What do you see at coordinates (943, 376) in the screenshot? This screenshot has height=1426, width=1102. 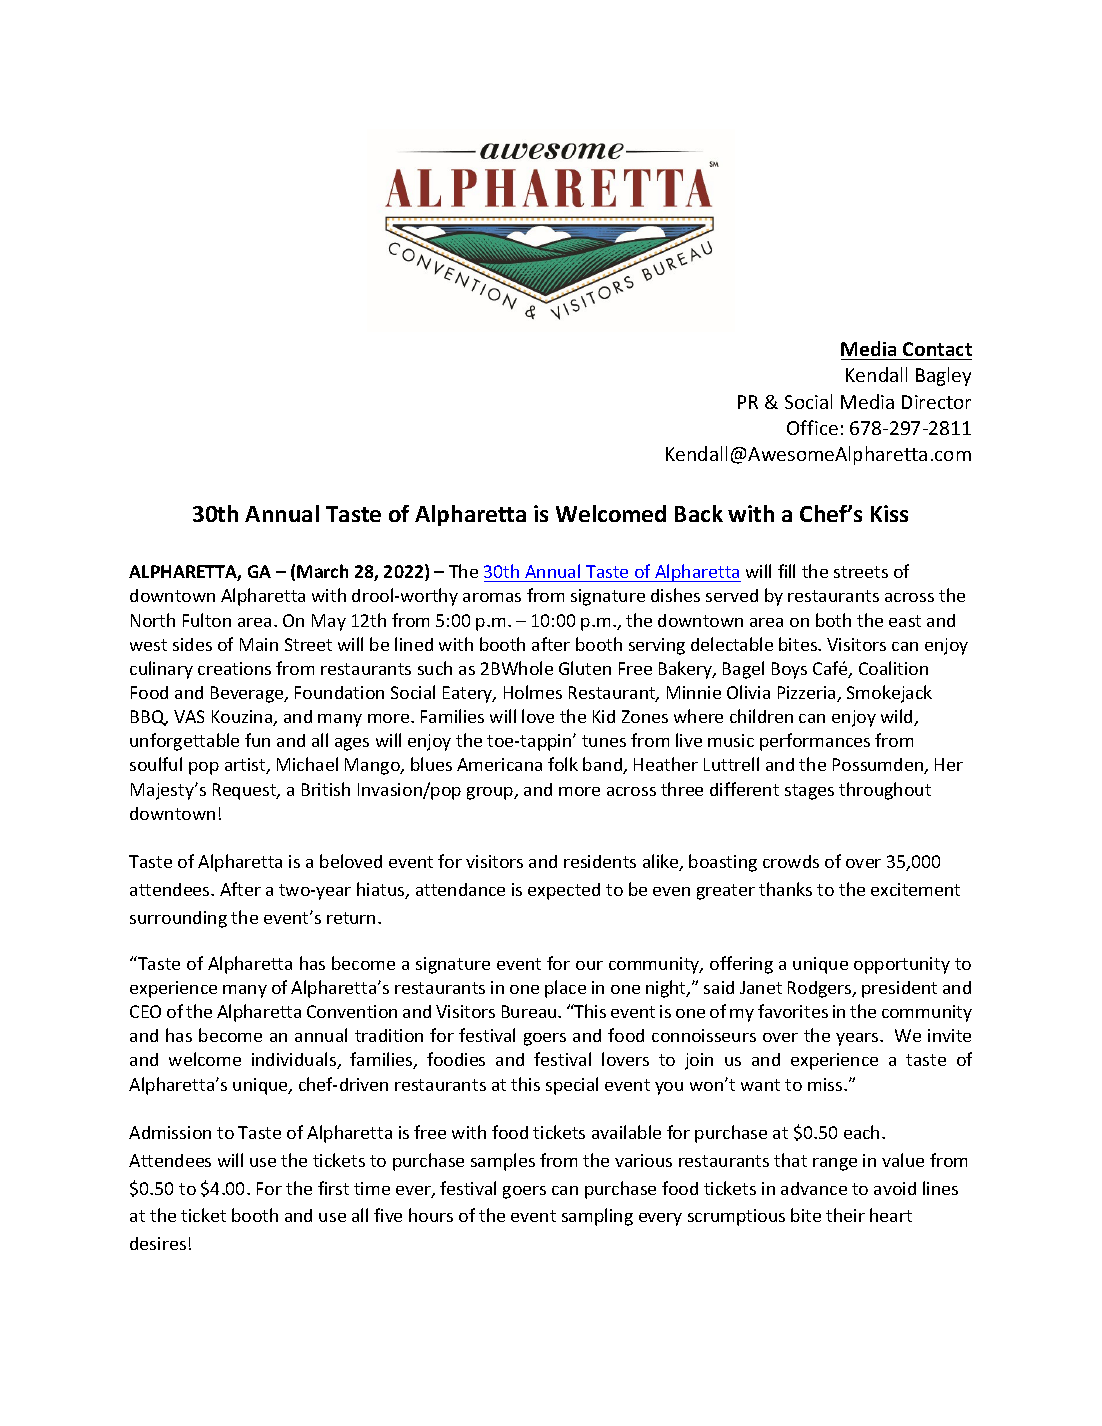 I see `Bagley` at bounding box center [943, 376].
